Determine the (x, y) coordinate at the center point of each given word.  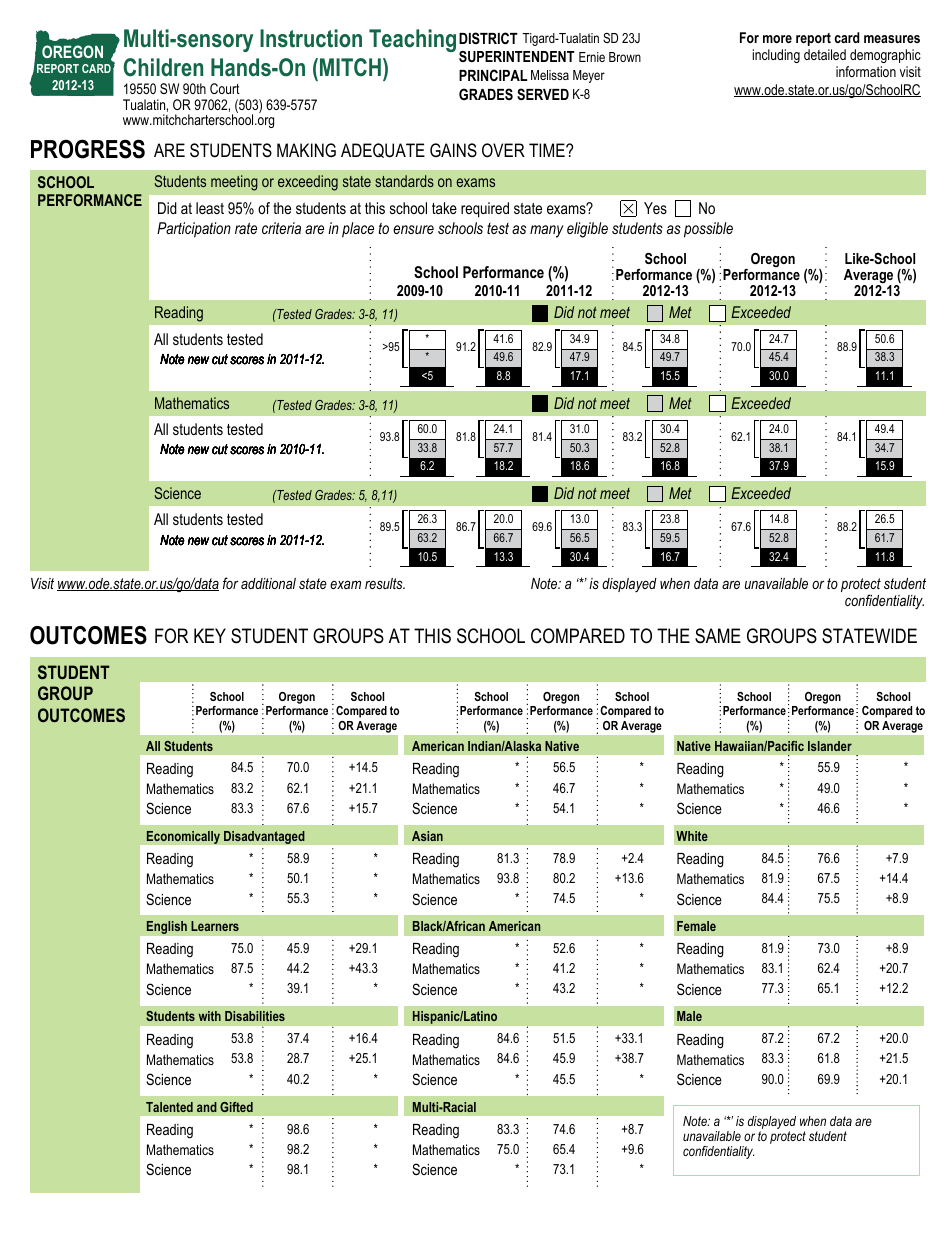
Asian (427, 836)
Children (163, 67)
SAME (718, 636)
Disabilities (255, 1016)
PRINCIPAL (493, 75)
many (546, 231)
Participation (194, 230)
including (776, 56)
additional (268, 583)
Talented (169, 1107)
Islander (830, 746)
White (692, 836)
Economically (183, 837)
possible (708, 230)
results (385, 583)
